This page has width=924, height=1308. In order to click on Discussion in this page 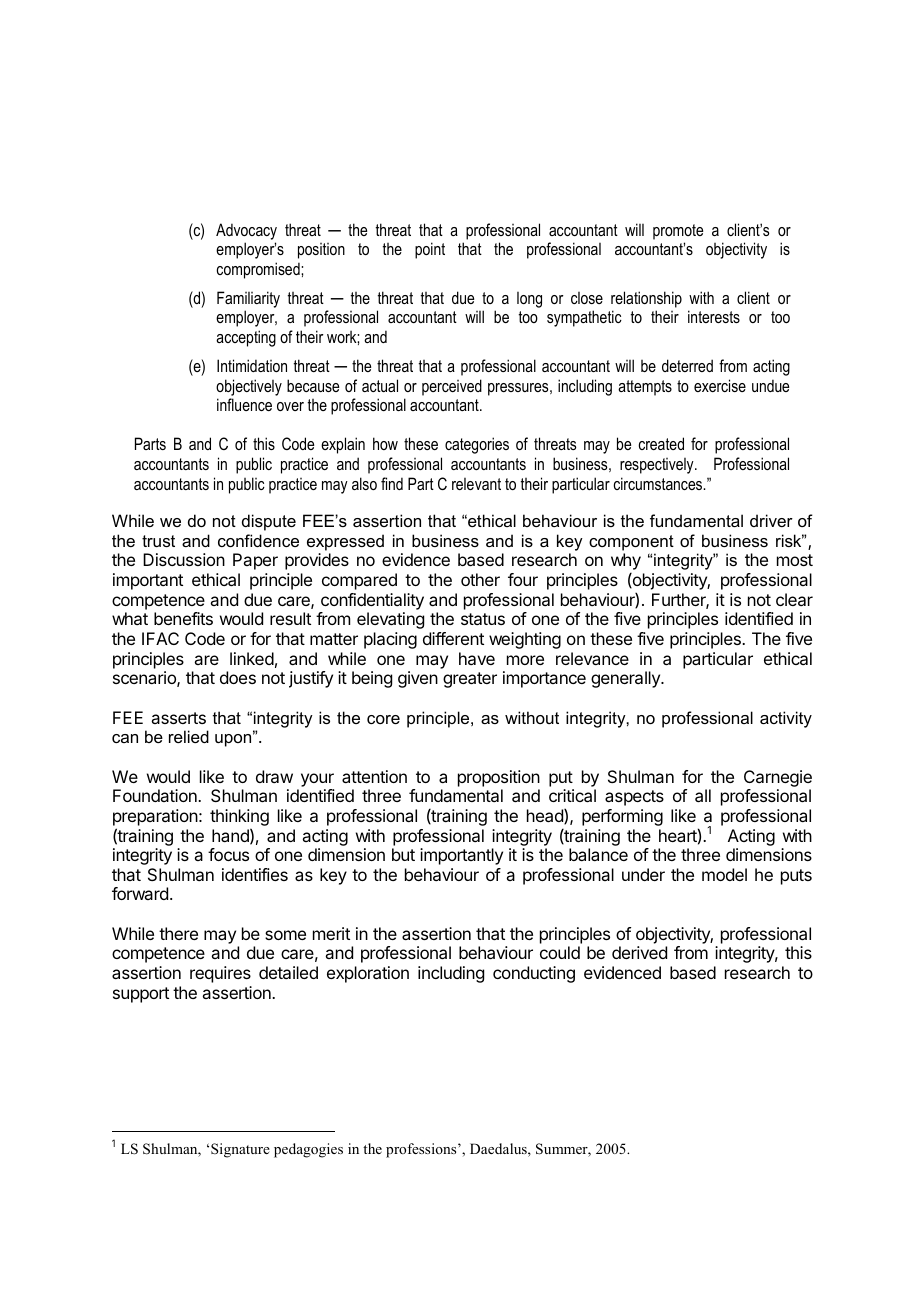, I will do `click(184, 559)`.
